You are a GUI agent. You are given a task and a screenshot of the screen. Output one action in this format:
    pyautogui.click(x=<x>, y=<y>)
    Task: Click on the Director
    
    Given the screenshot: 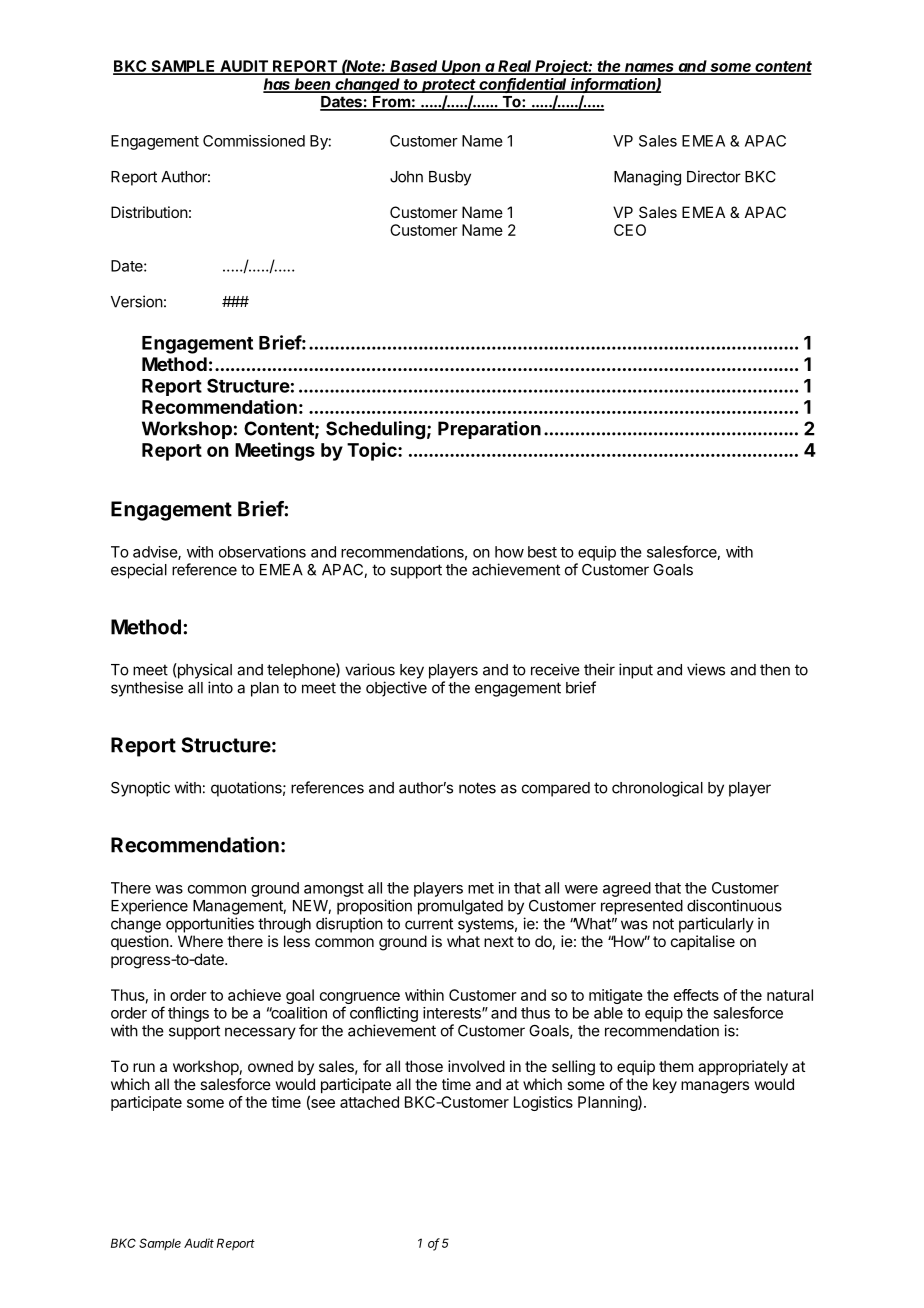 What is the action you would take?
    pyautogui.click(x=714, y=176)
